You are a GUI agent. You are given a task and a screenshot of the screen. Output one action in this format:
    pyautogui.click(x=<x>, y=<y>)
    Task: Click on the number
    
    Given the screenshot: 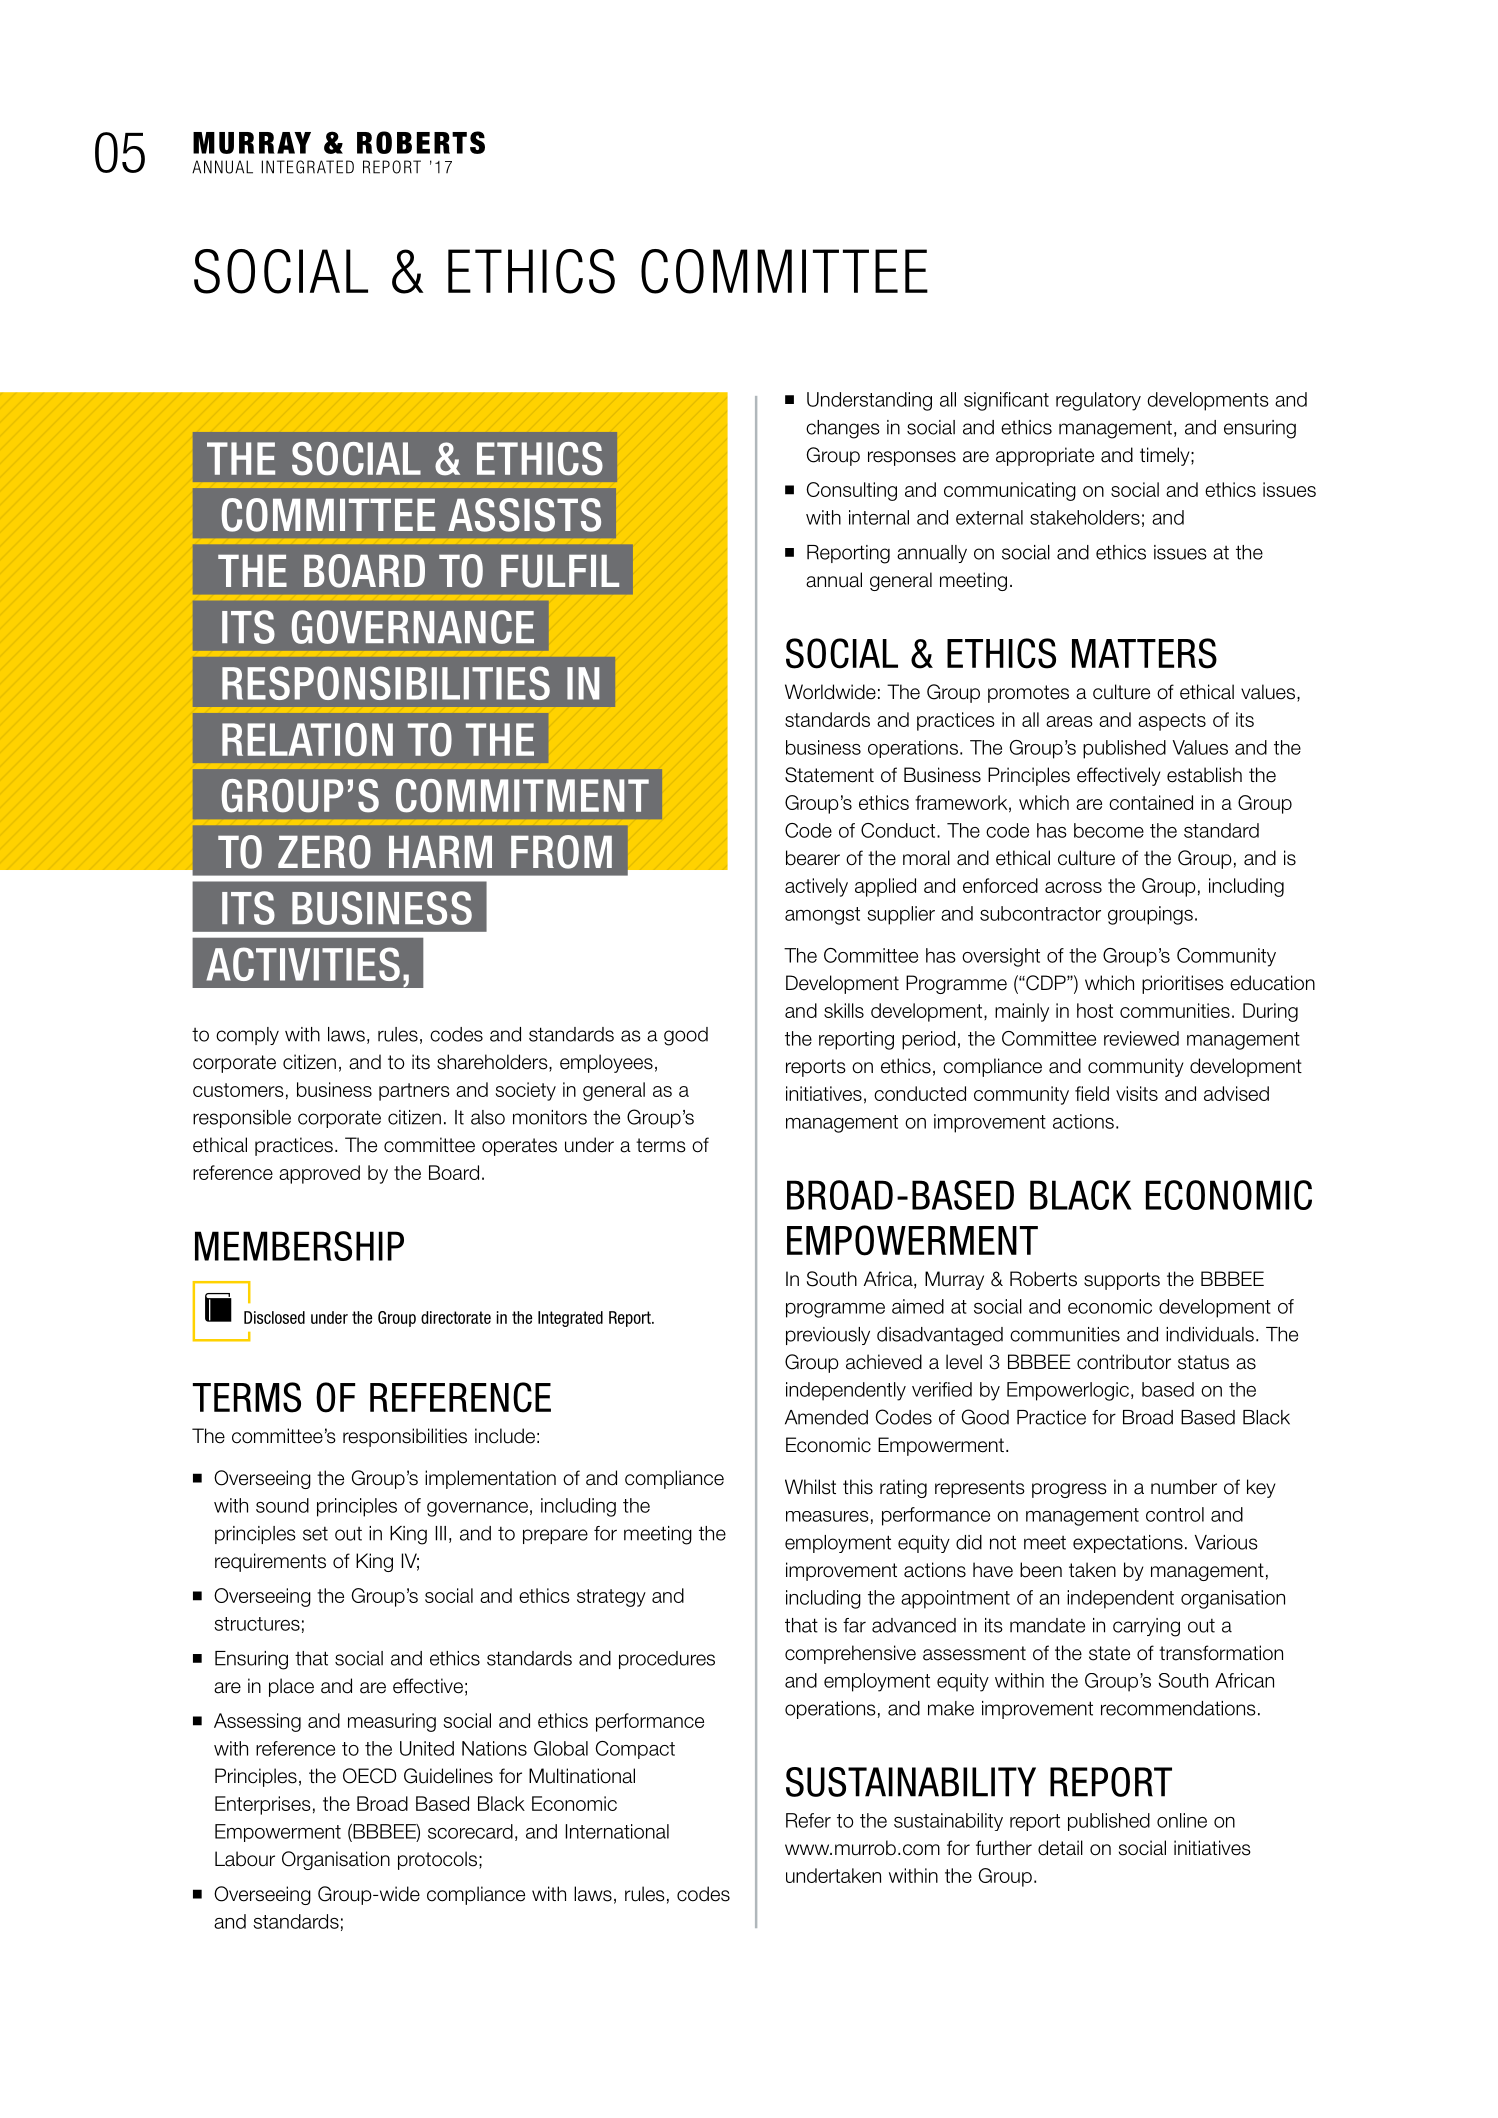 What is the action you would take?
    pyautogui.click(x=1184, y=1487)
